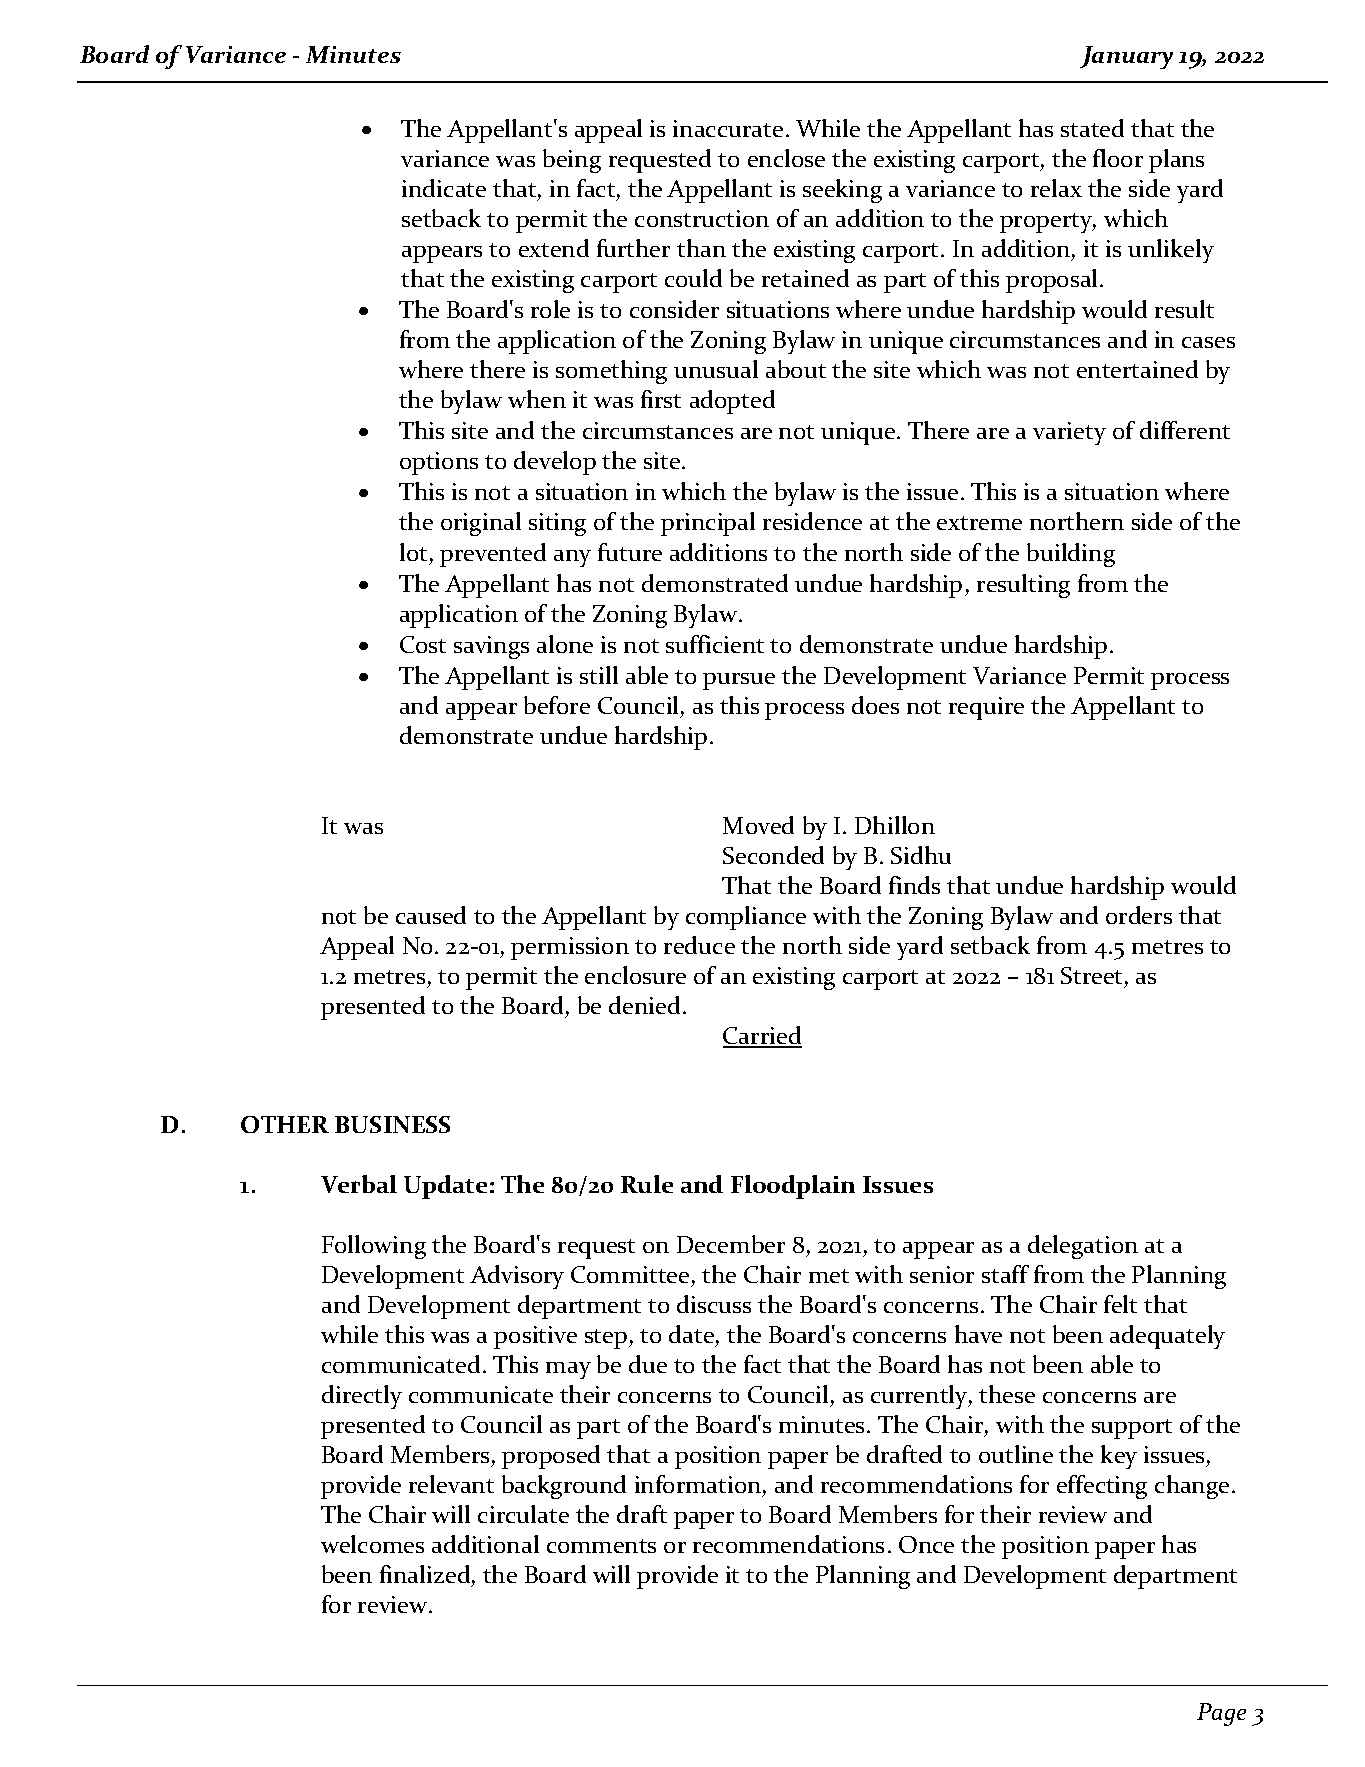 The width and height of the screenshot is (1365, 1767). What do you see at coordinates (1139, 915) in the screenshot?
I see `orders` at bounding box center [1139, 915].
